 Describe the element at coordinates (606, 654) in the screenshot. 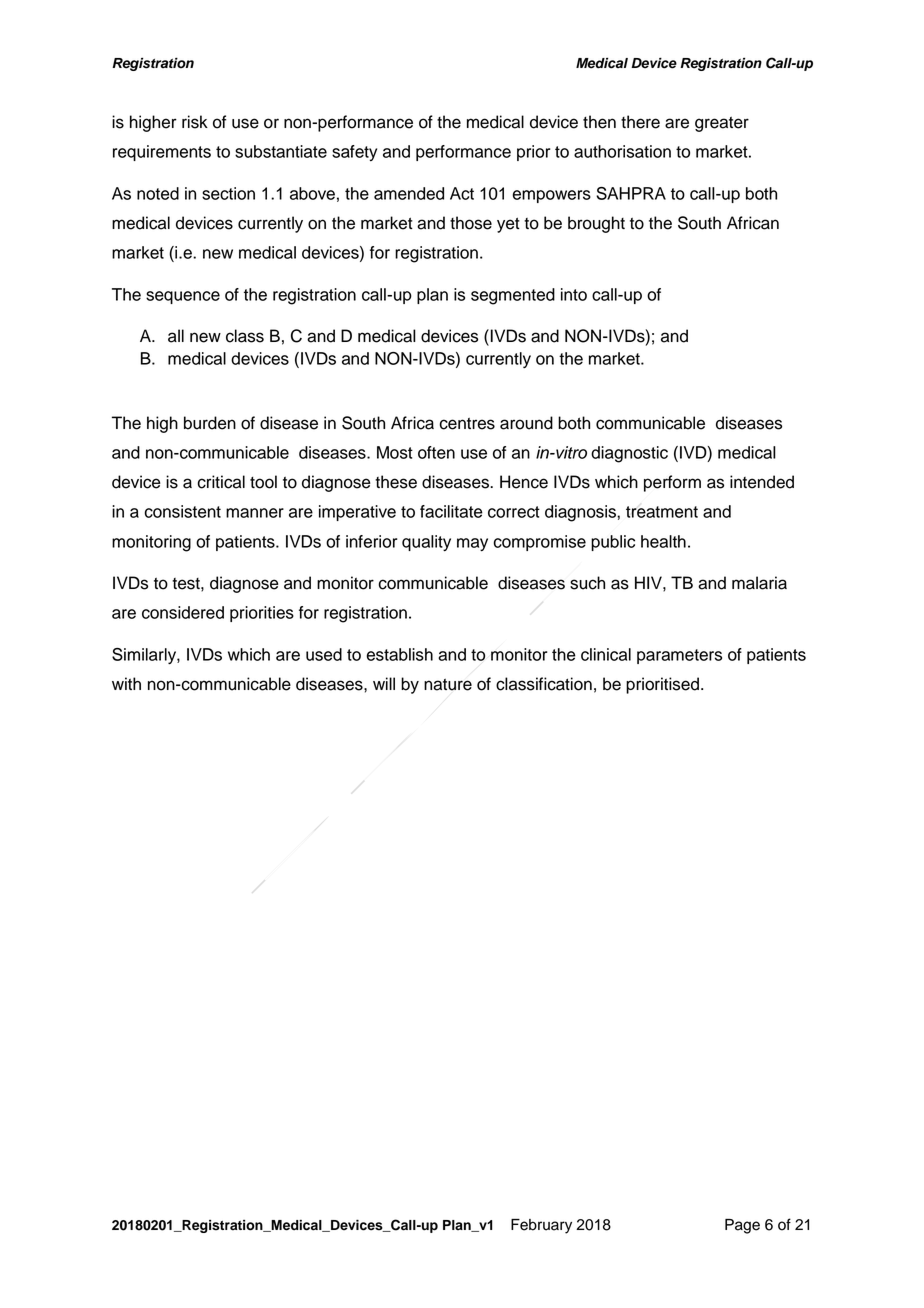

I see `clinical` at that location.
